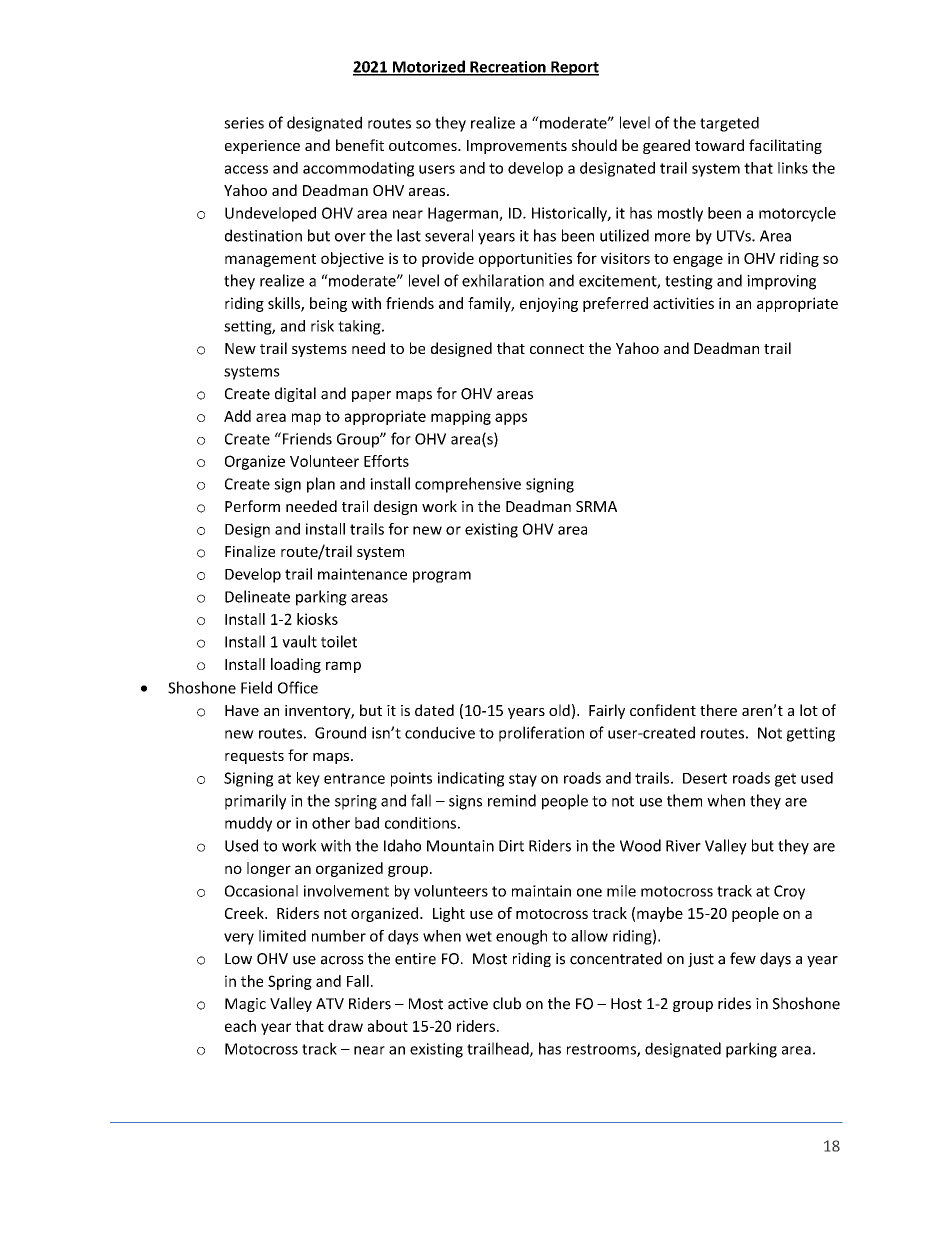 This screenshot has width=952, height=1233. What do you see at coordinates (330, 1003) in the screenshot?
I see `ATV` at bounding box center [330, 1003].
